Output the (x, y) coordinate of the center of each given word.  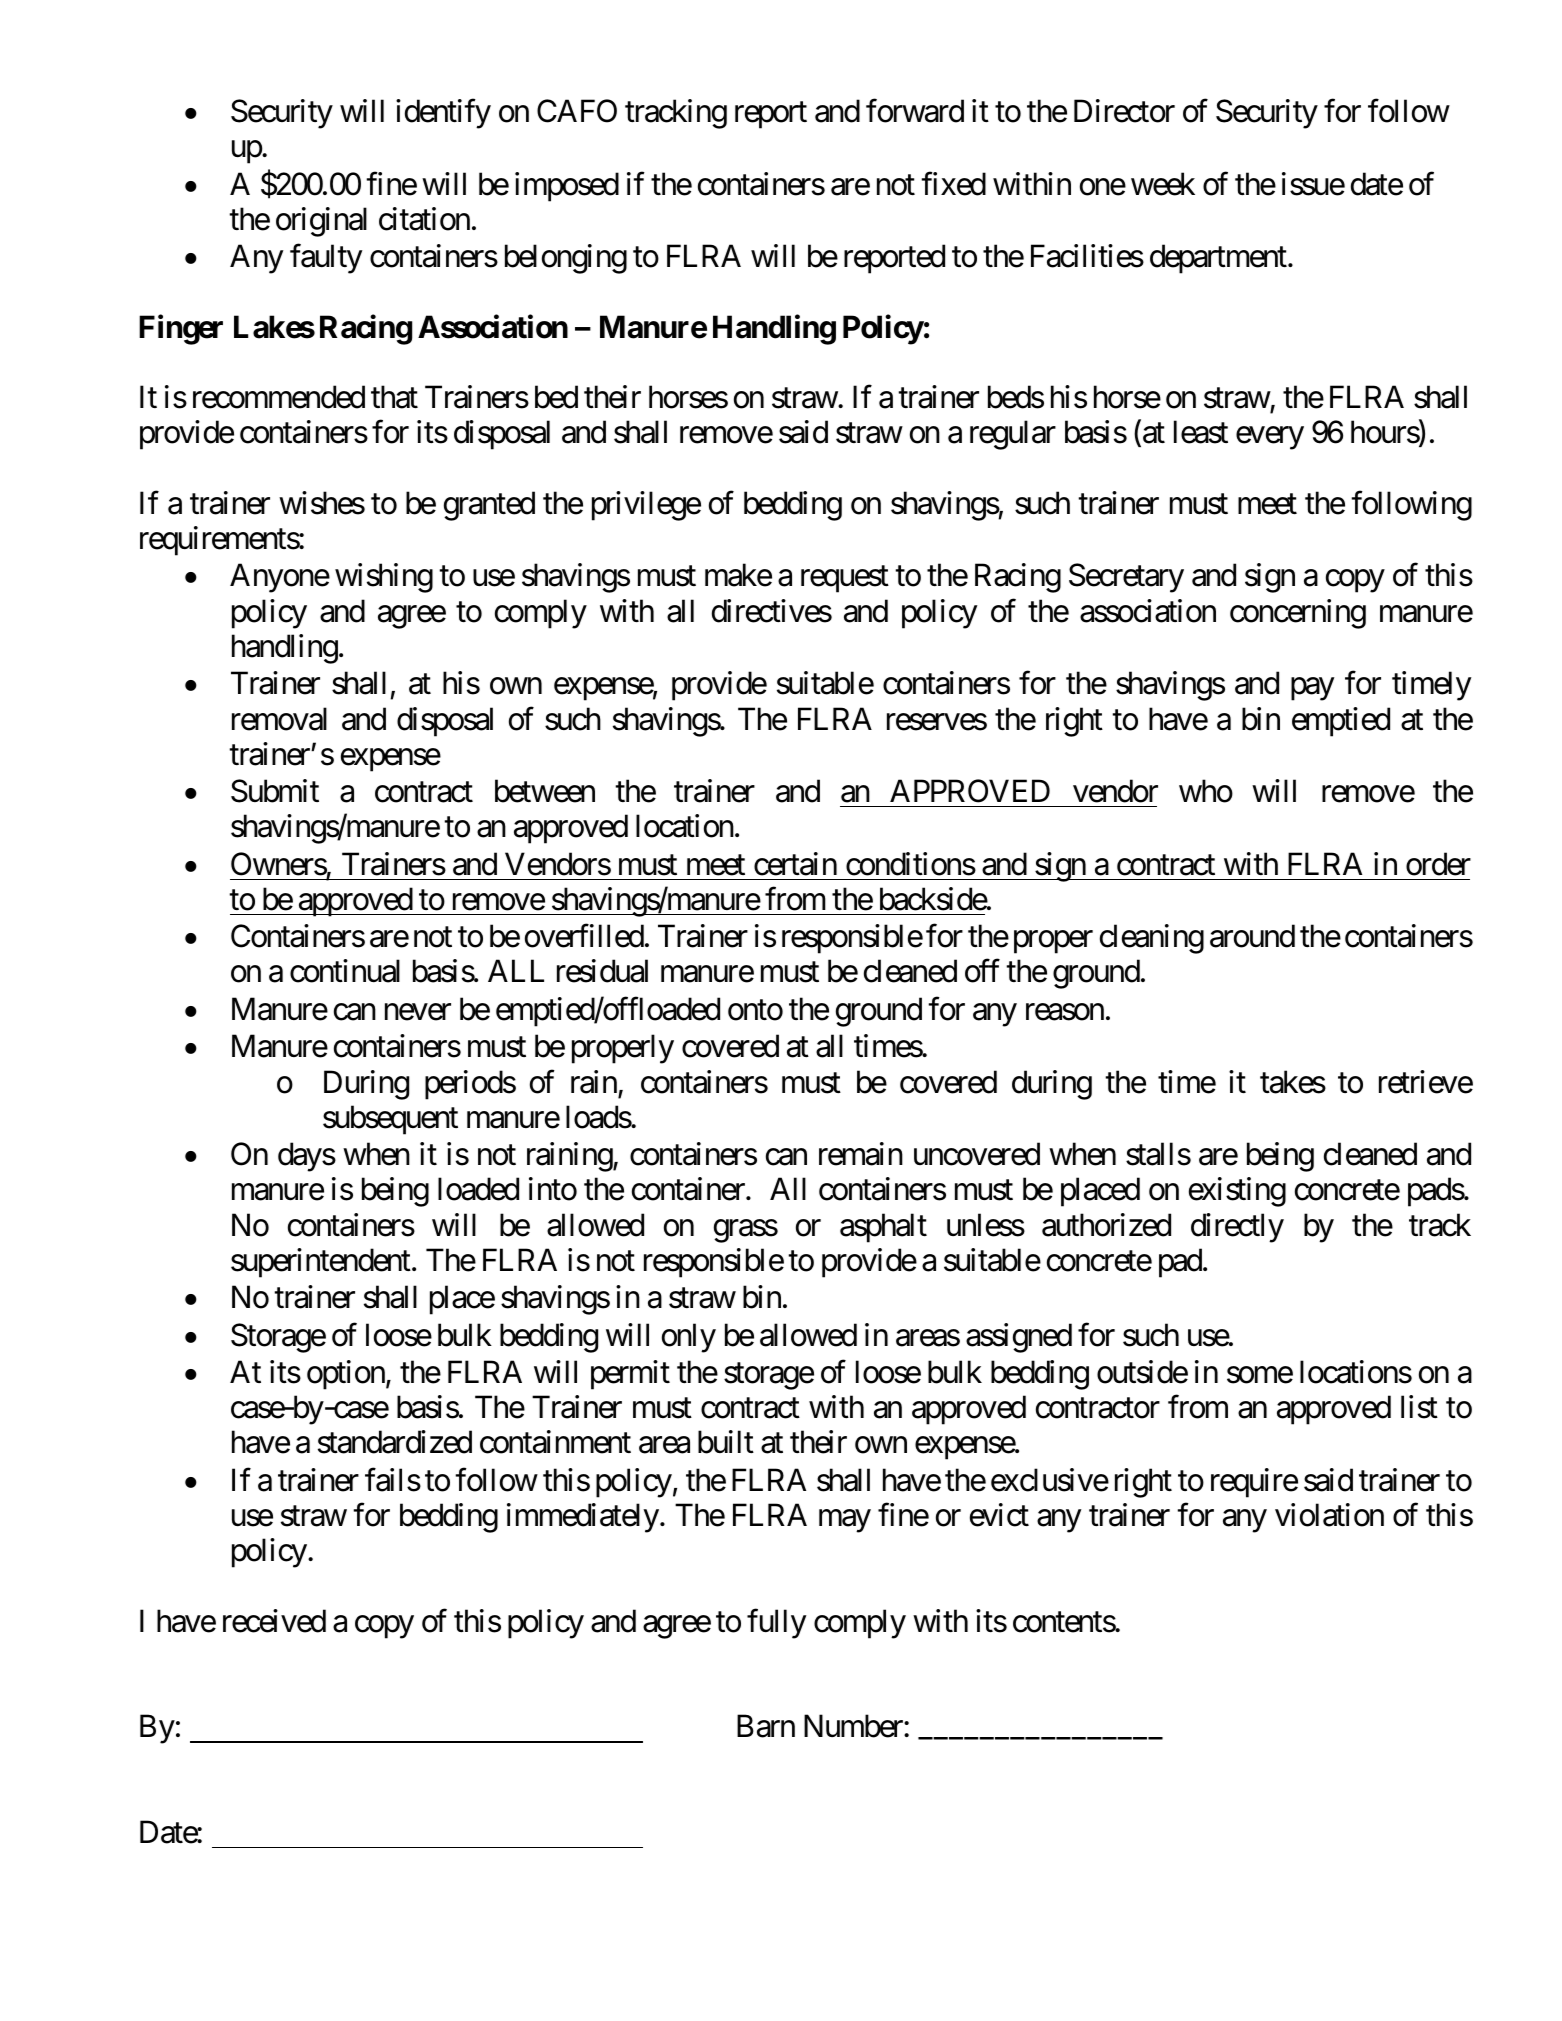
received (274, 1621)
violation (1329, 1515)
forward (915, 111)
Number (854, 1726)
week (1163, 184)
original (321, 222)
